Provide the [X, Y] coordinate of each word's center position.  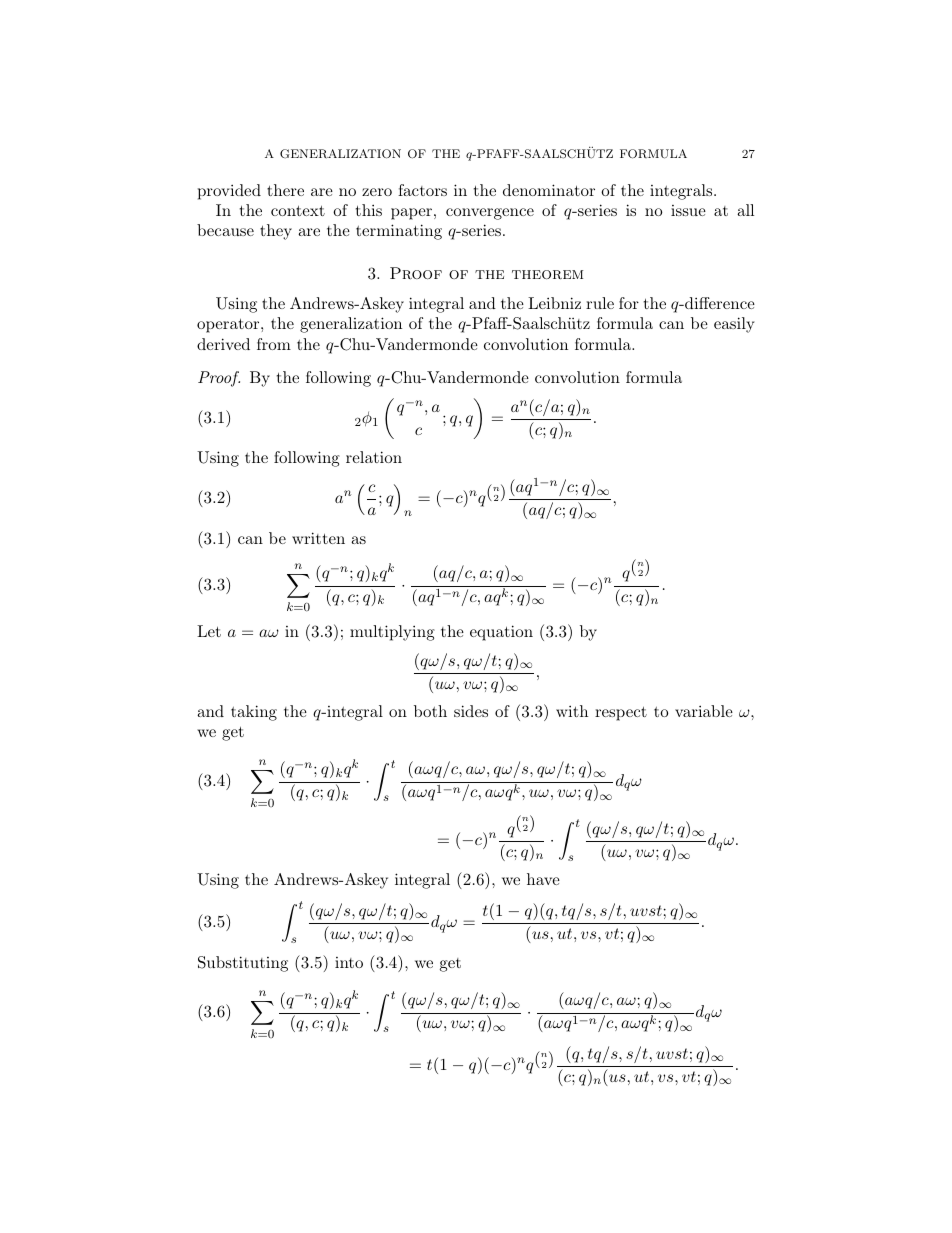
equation [501, 633]
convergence [490, 214]
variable [704, 711]
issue [688, 210]
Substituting [243, 964]
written [318, 538]
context [298, 210]
